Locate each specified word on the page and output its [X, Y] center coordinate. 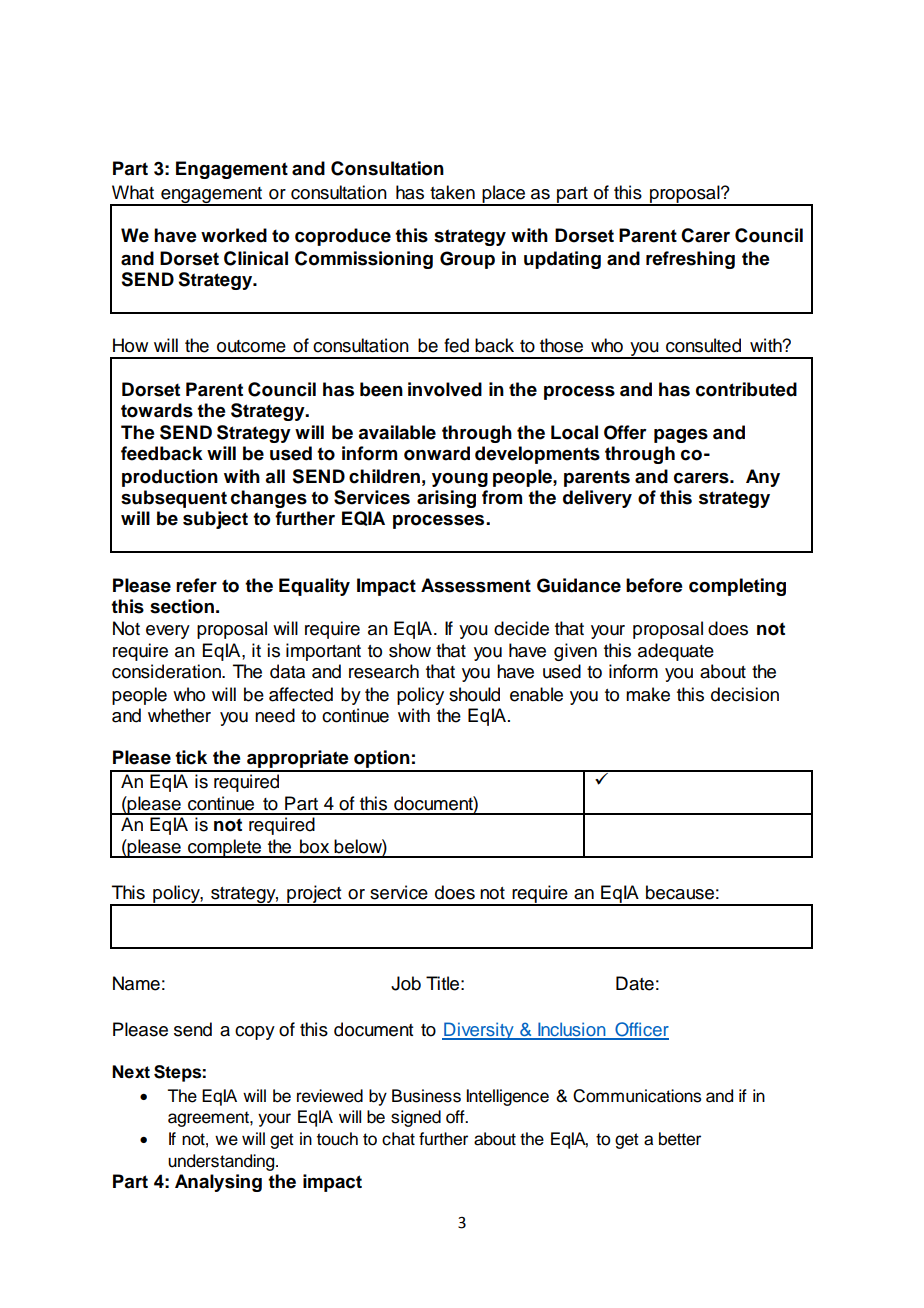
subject [215, 520]
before [654, 585]
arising [446, 499]
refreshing [690, 260]
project [314, 895]
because [680, 892]
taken [452, 192]
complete [224, 848]
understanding [222, 1162]
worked [234, 235]
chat [398, 1139]
